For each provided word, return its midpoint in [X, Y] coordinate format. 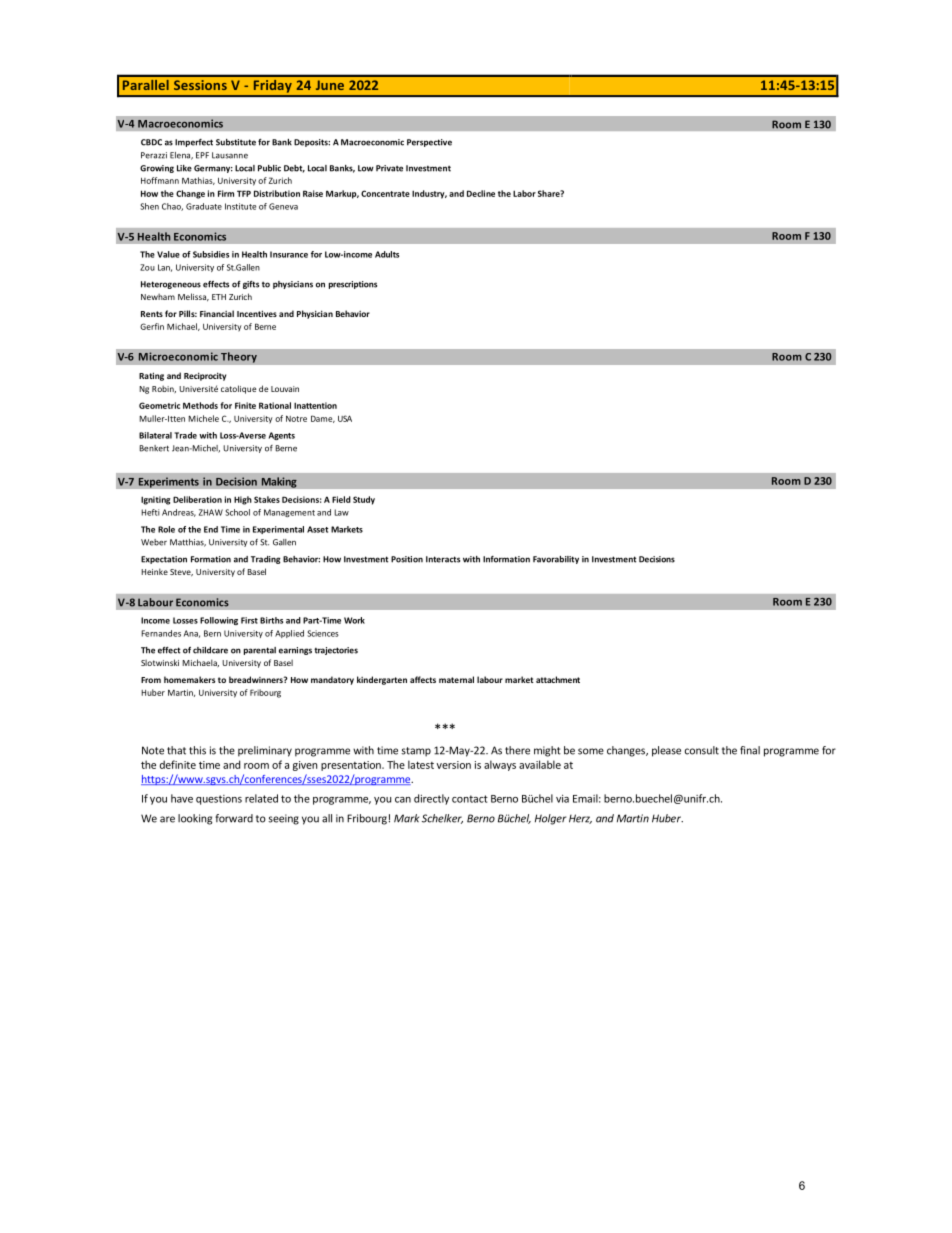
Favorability [556, 560]
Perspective [429, 143]
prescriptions [353, 285]
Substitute [236, 142]
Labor [524, 193]
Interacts [443, 559]
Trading [265, 560]
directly [431, 799]
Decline [481, 193]
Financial [217, 313]
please [666, 751]
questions [219, 800]
